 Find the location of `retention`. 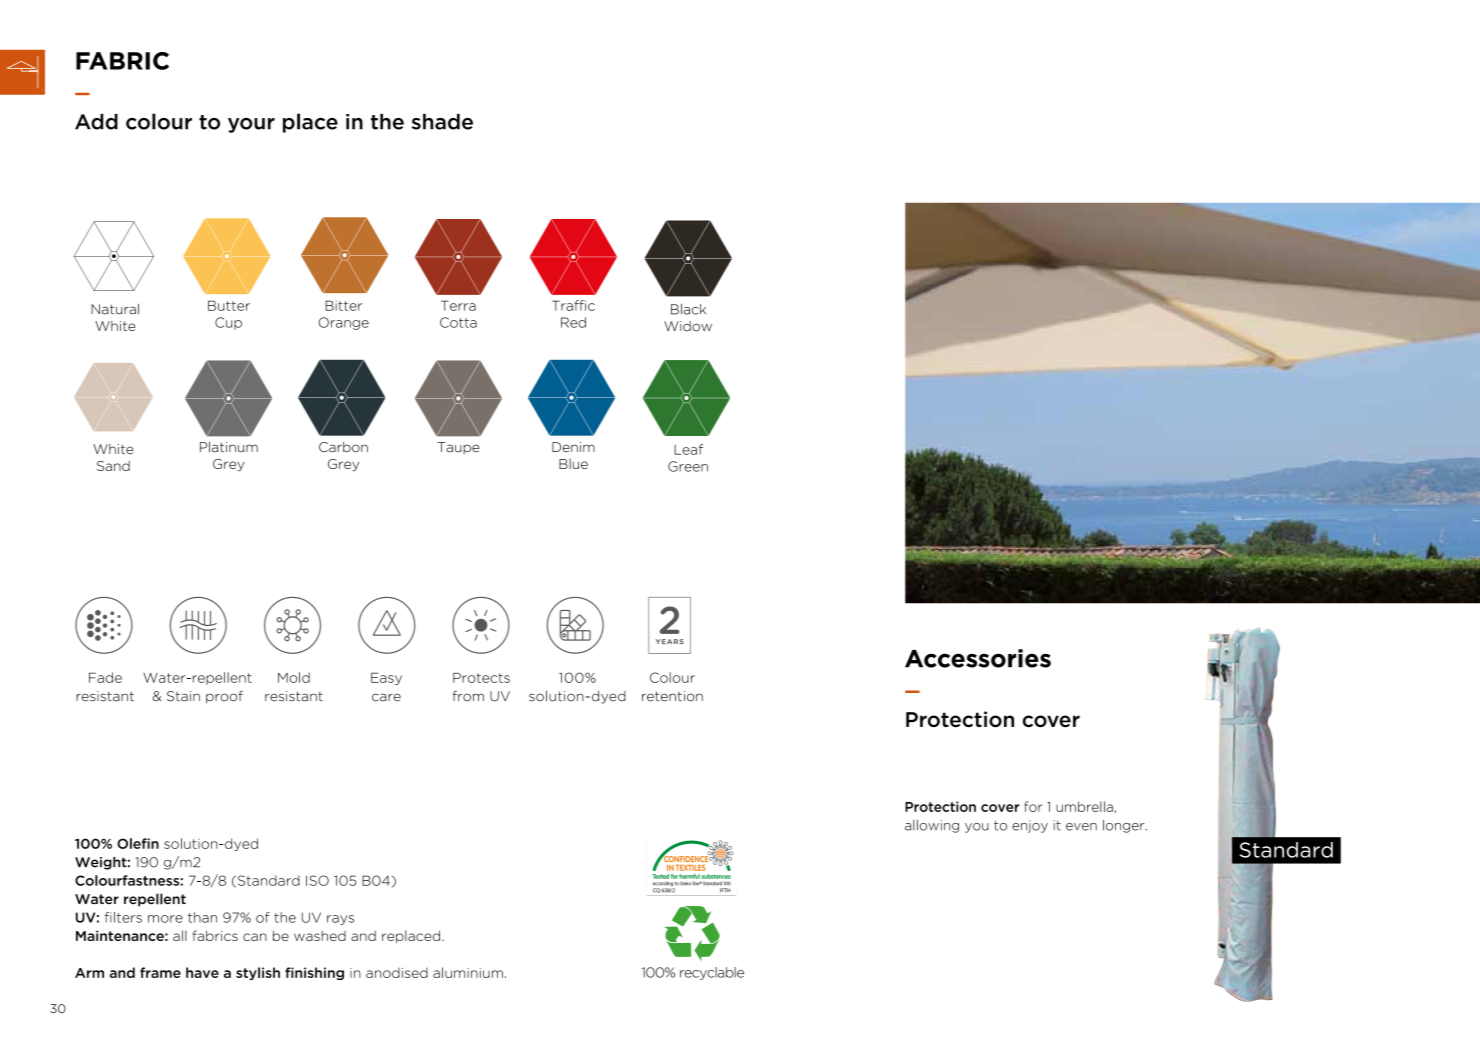

retention is located at coordinates (672, 696).
